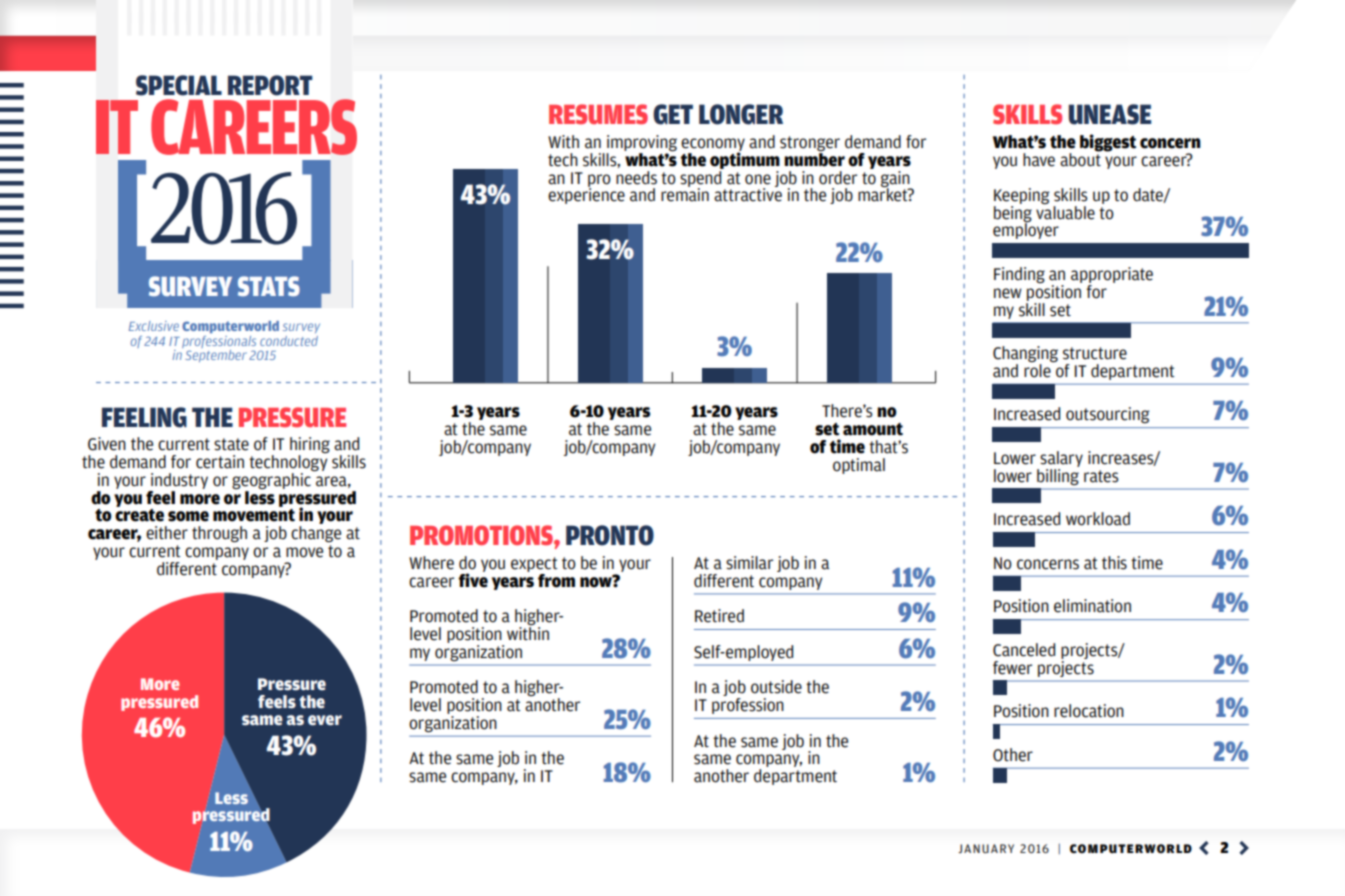 This screenshot has width=1345, height=896. I want to click on Report, so click(270, 85).
